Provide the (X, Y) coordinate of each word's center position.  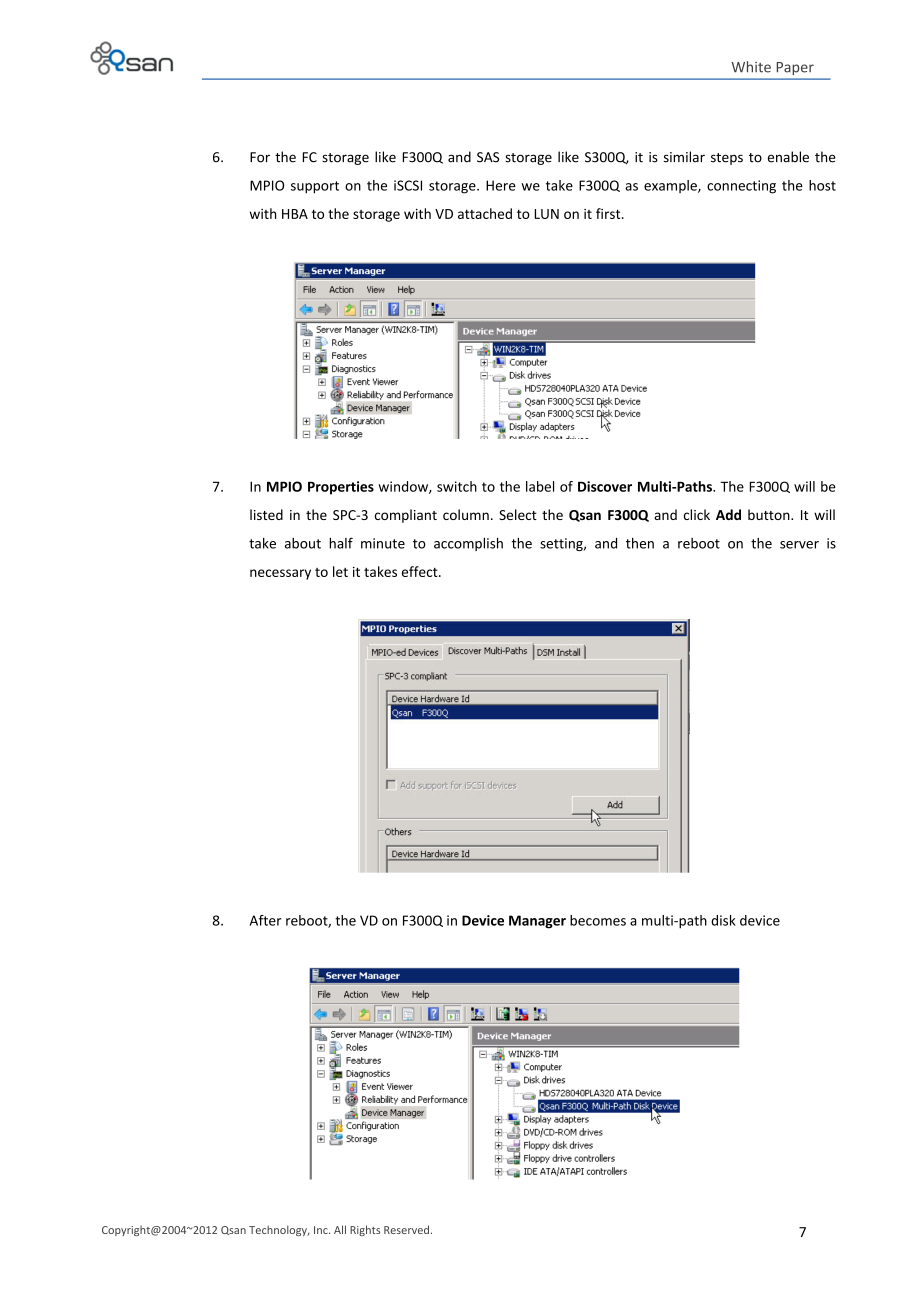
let (340, 571)
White (751, 67)
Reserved (406, 1229)
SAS (488, 157)
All (340, 1229)
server (799, 545)
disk (723, 920)
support (315, 187)
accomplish (468, 544)
